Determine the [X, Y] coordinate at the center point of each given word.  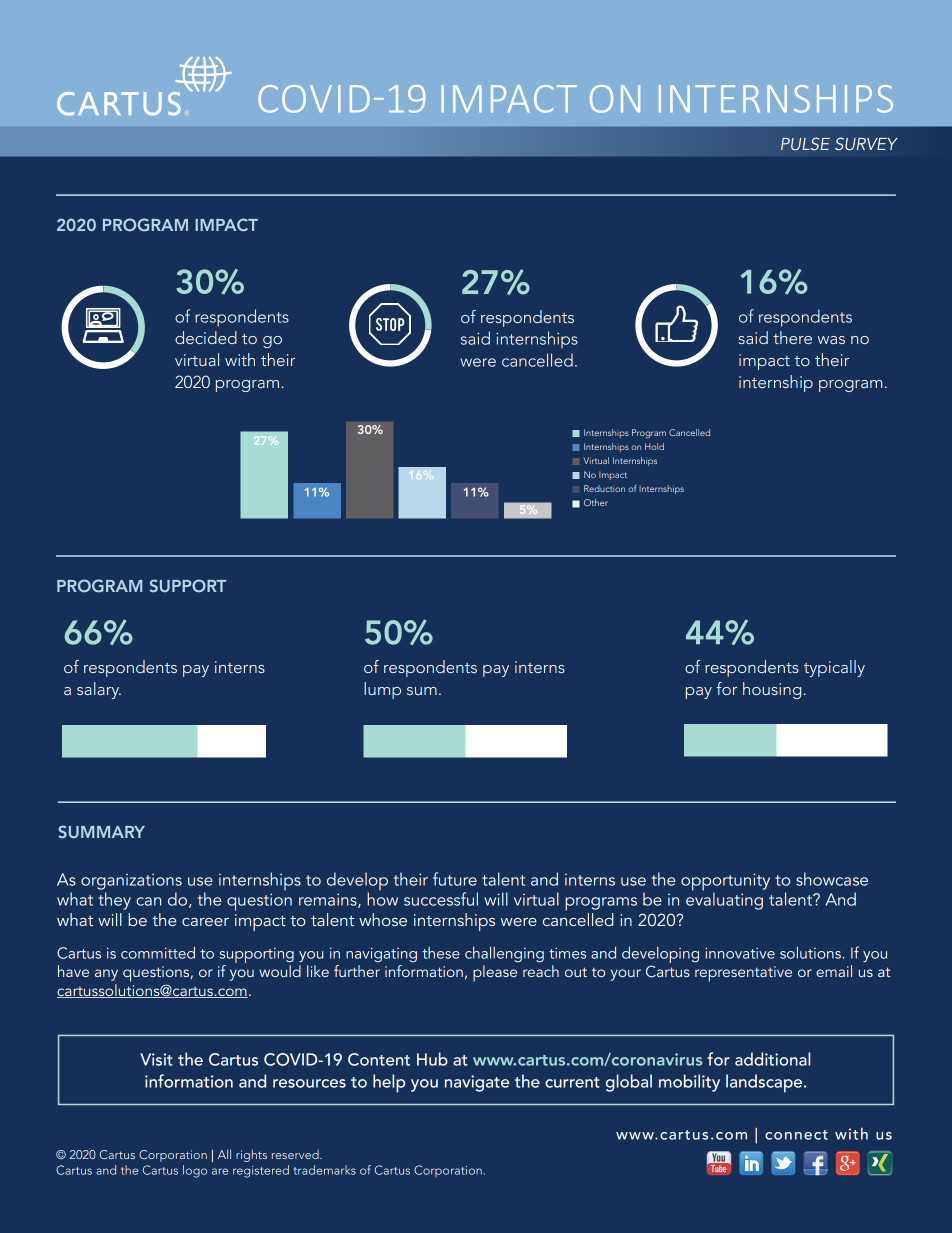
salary [99, 690]
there [792, 337]
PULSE [805, 144]
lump [382, 690]
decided [206, 337]
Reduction [604, 488]
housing [772, 690]
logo [195, 1171]
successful [441, 899]
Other [596, 502]
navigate [477, 1083]
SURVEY [866, 144]
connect [796, 1135]
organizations [131, 881]
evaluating [724, 900]
